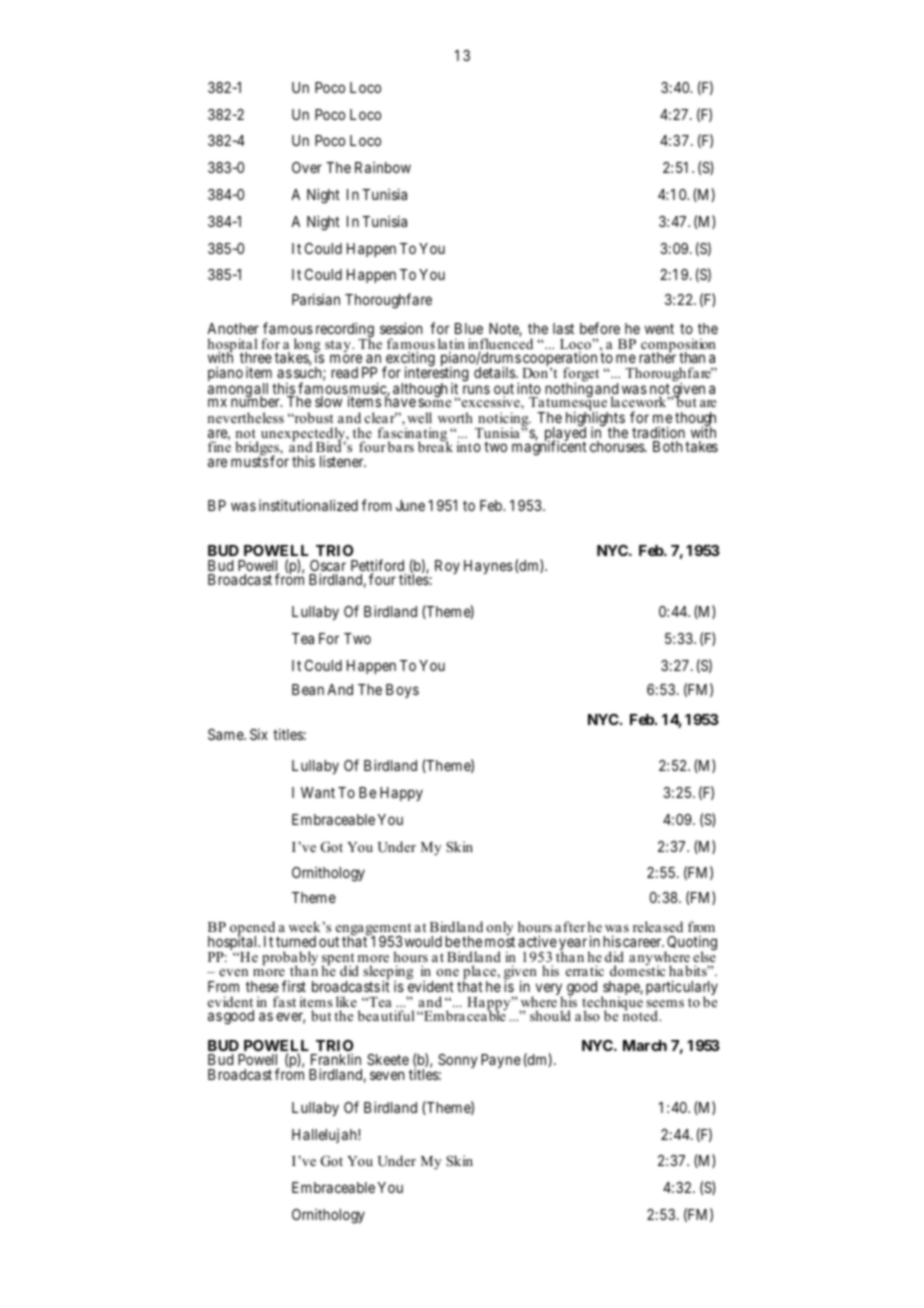 The height and width of the screenshot is (1308, 924). I want to click on would, so click(423, 941).
